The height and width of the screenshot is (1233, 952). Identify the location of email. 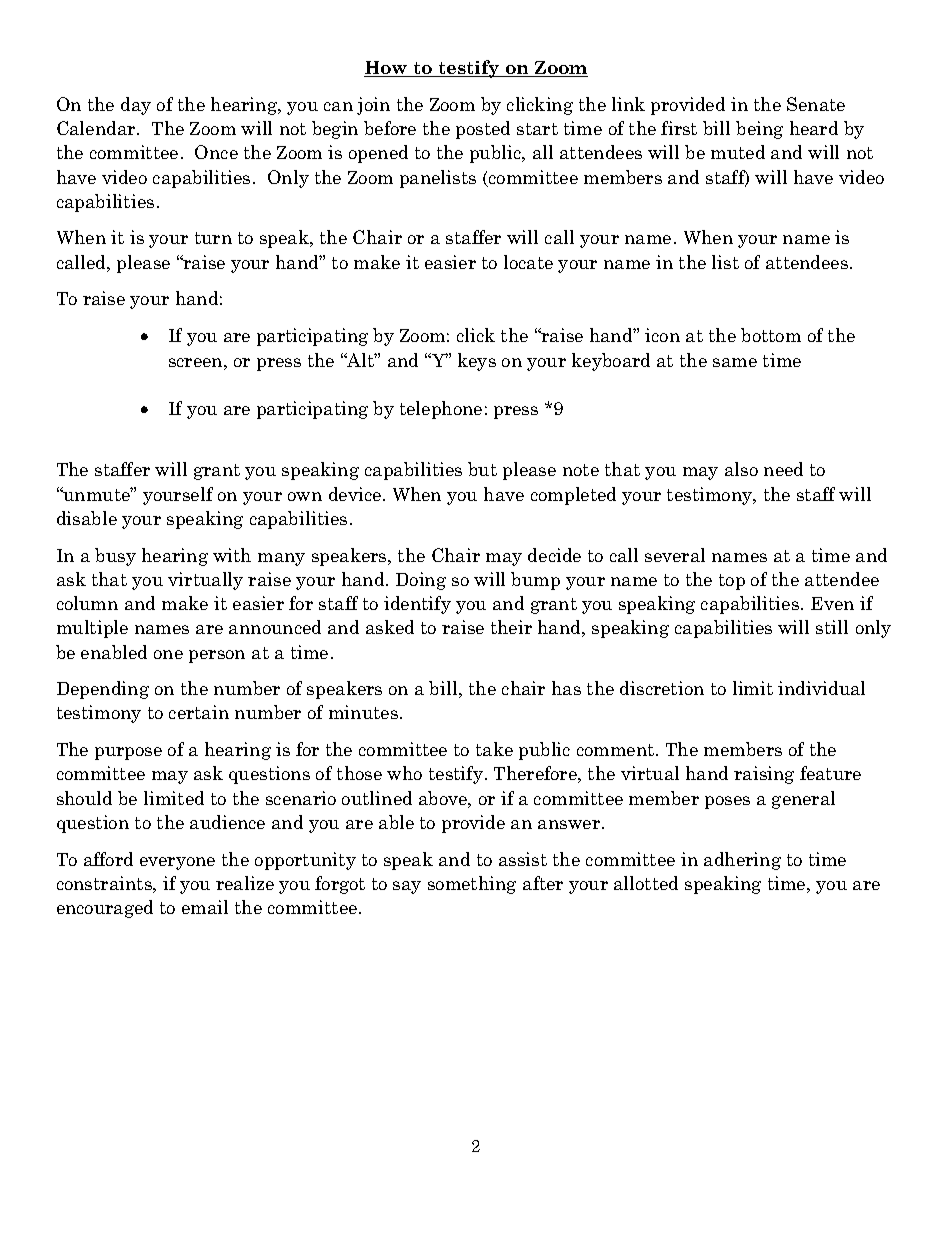
(205, 907).
